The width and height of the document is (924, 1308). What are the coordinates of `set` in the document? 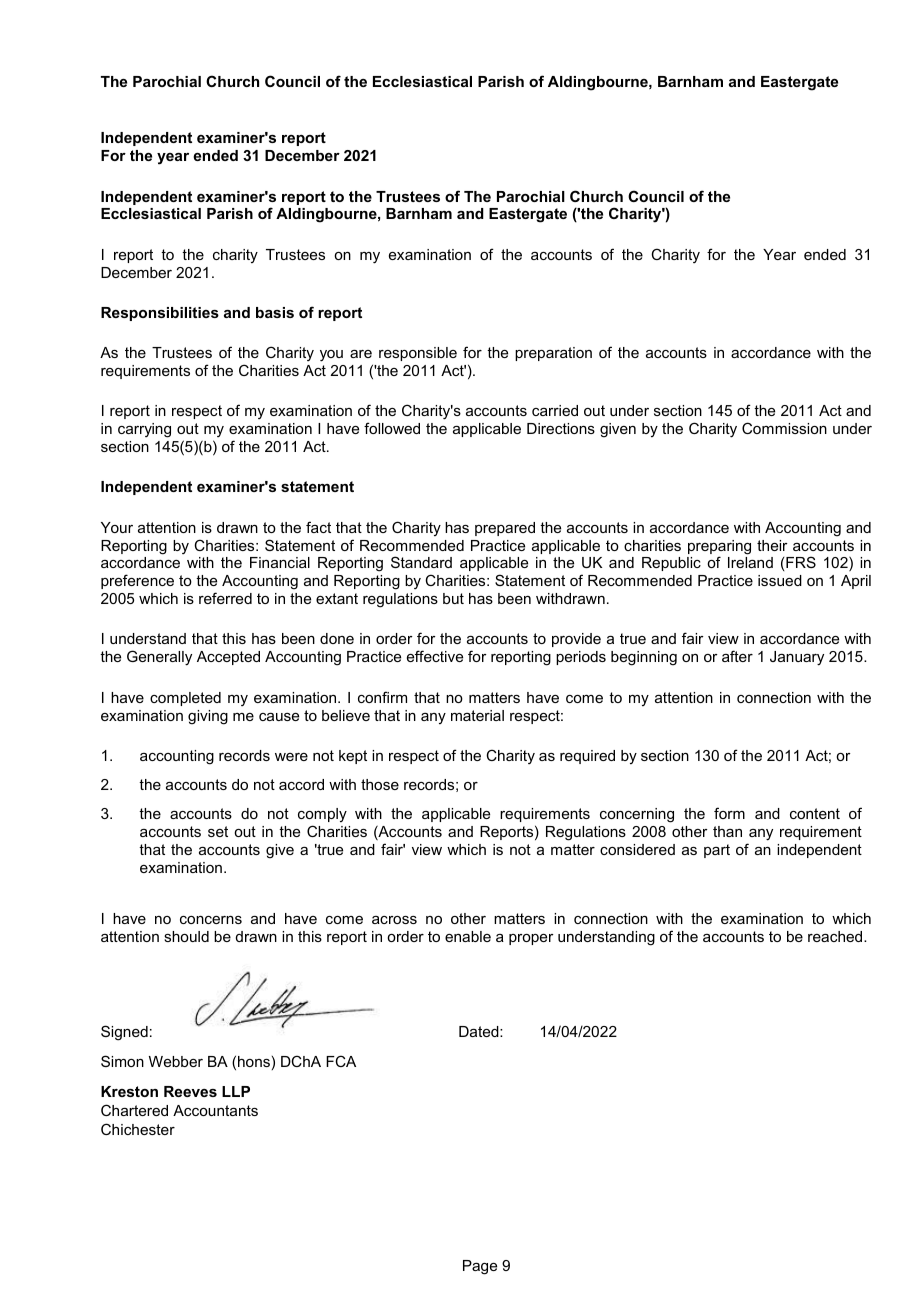 It's located at (218, 831).
